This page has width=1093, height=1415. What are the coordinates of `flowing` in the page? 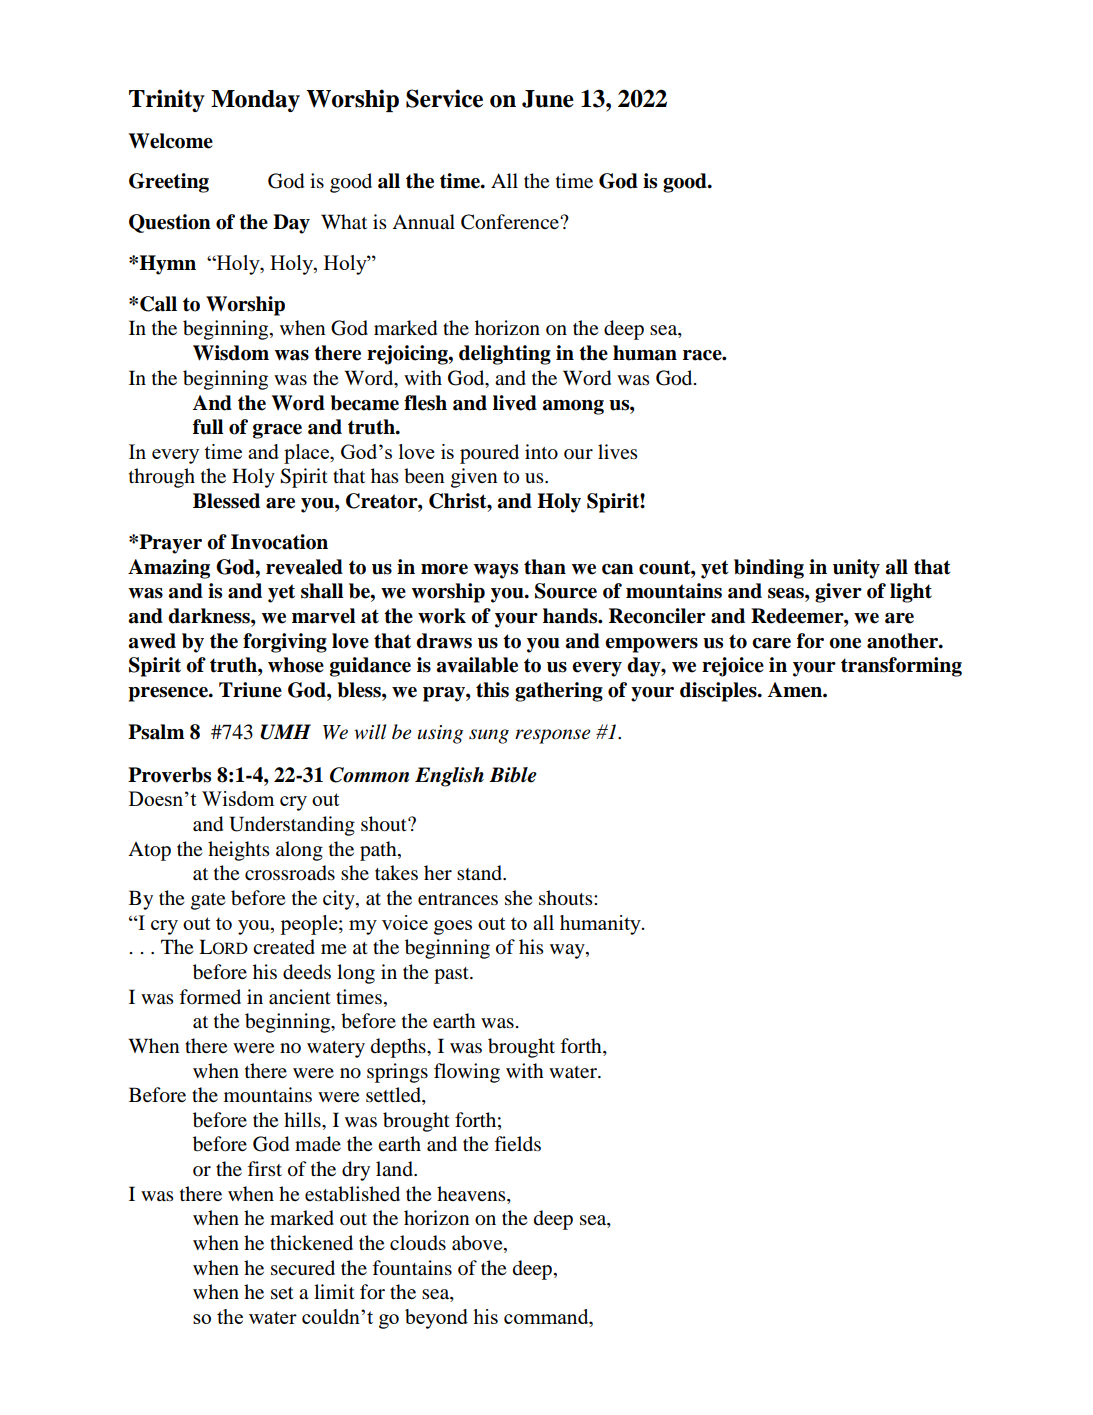 It's located at (467, 1073).
